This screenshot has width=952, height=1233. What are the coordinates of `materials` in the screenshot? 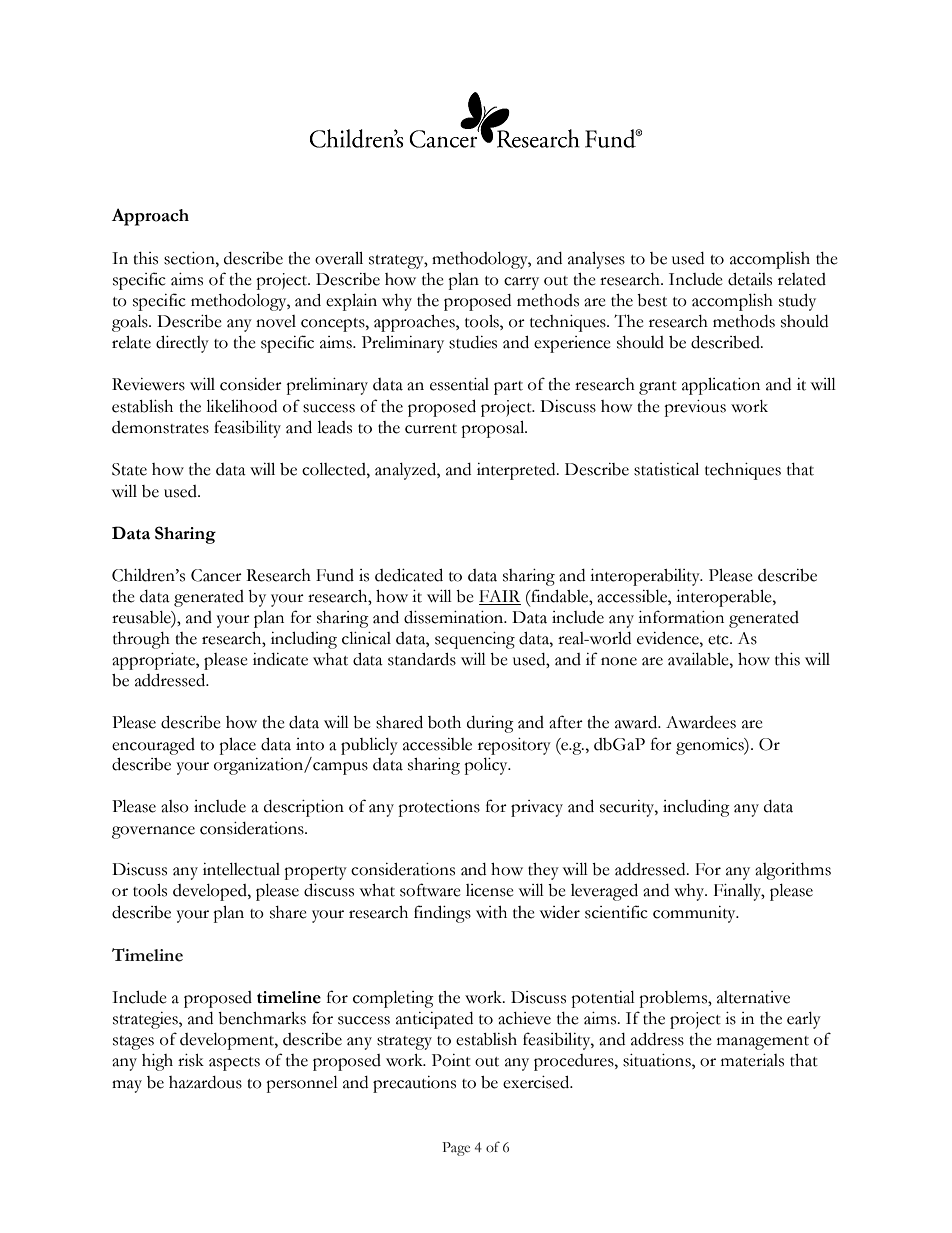 It's located at (752, 1060).
